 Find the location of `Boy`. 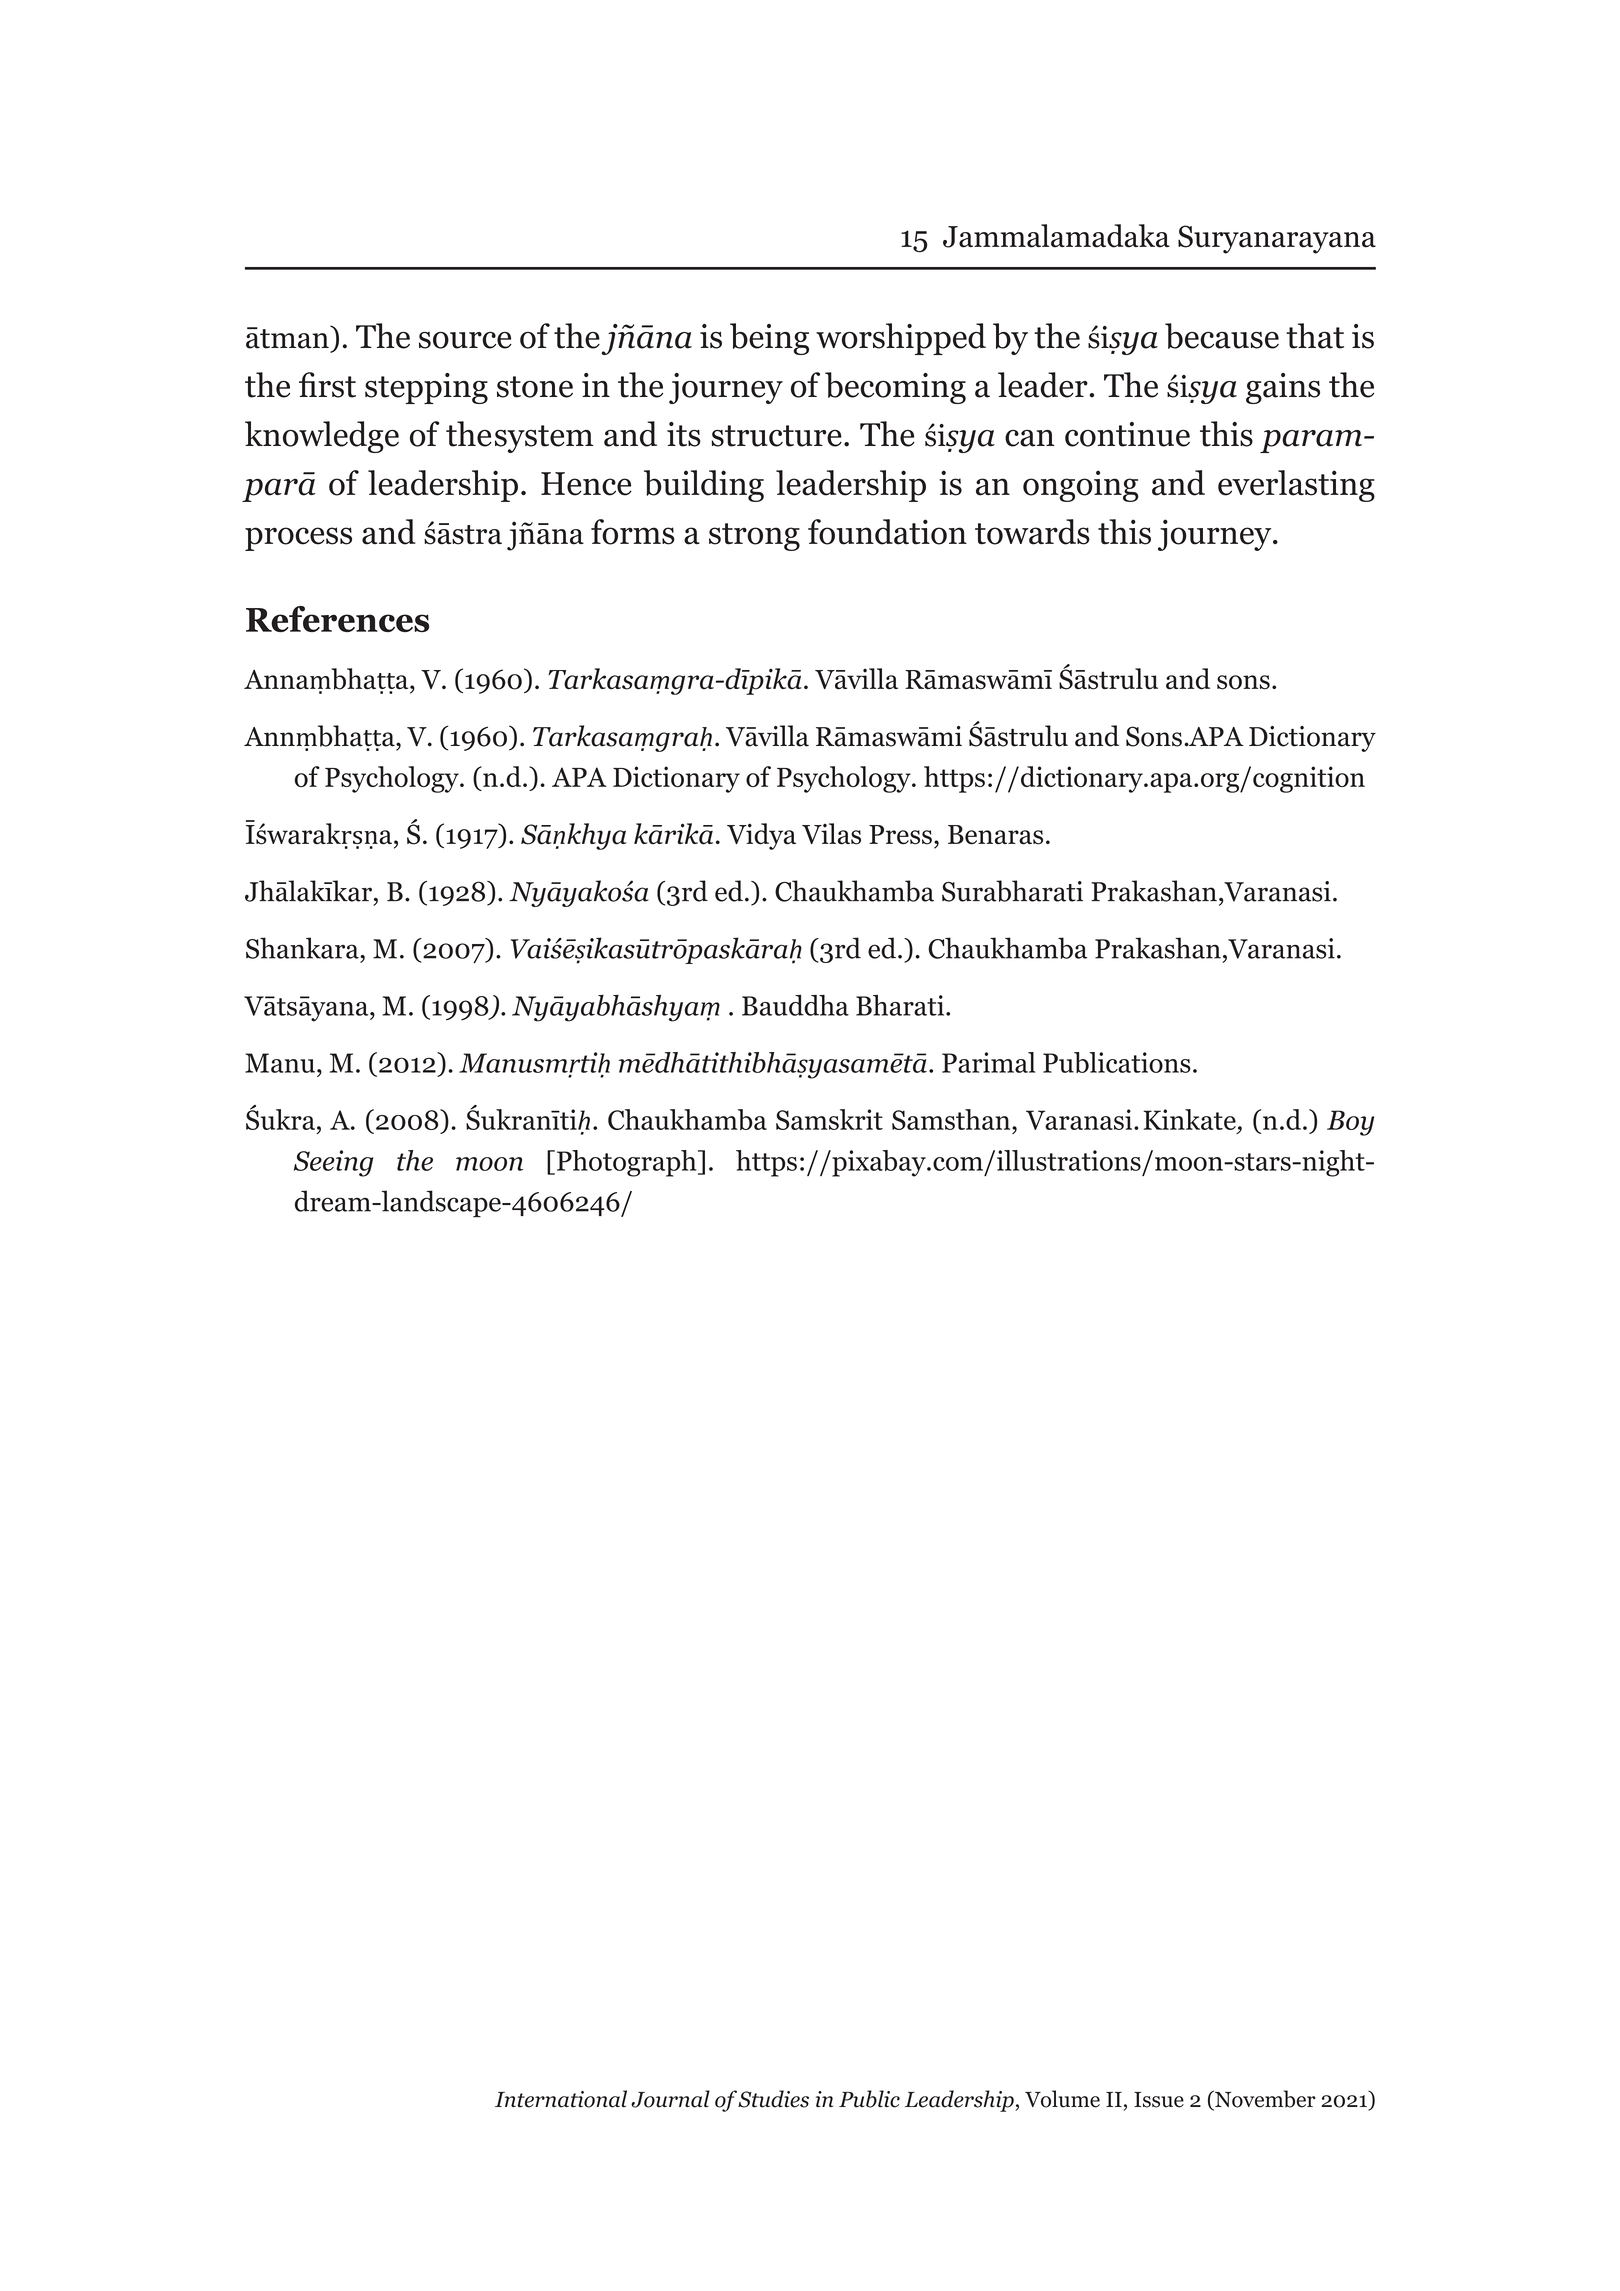

Boy is located at coordinates (1350, 1123).
